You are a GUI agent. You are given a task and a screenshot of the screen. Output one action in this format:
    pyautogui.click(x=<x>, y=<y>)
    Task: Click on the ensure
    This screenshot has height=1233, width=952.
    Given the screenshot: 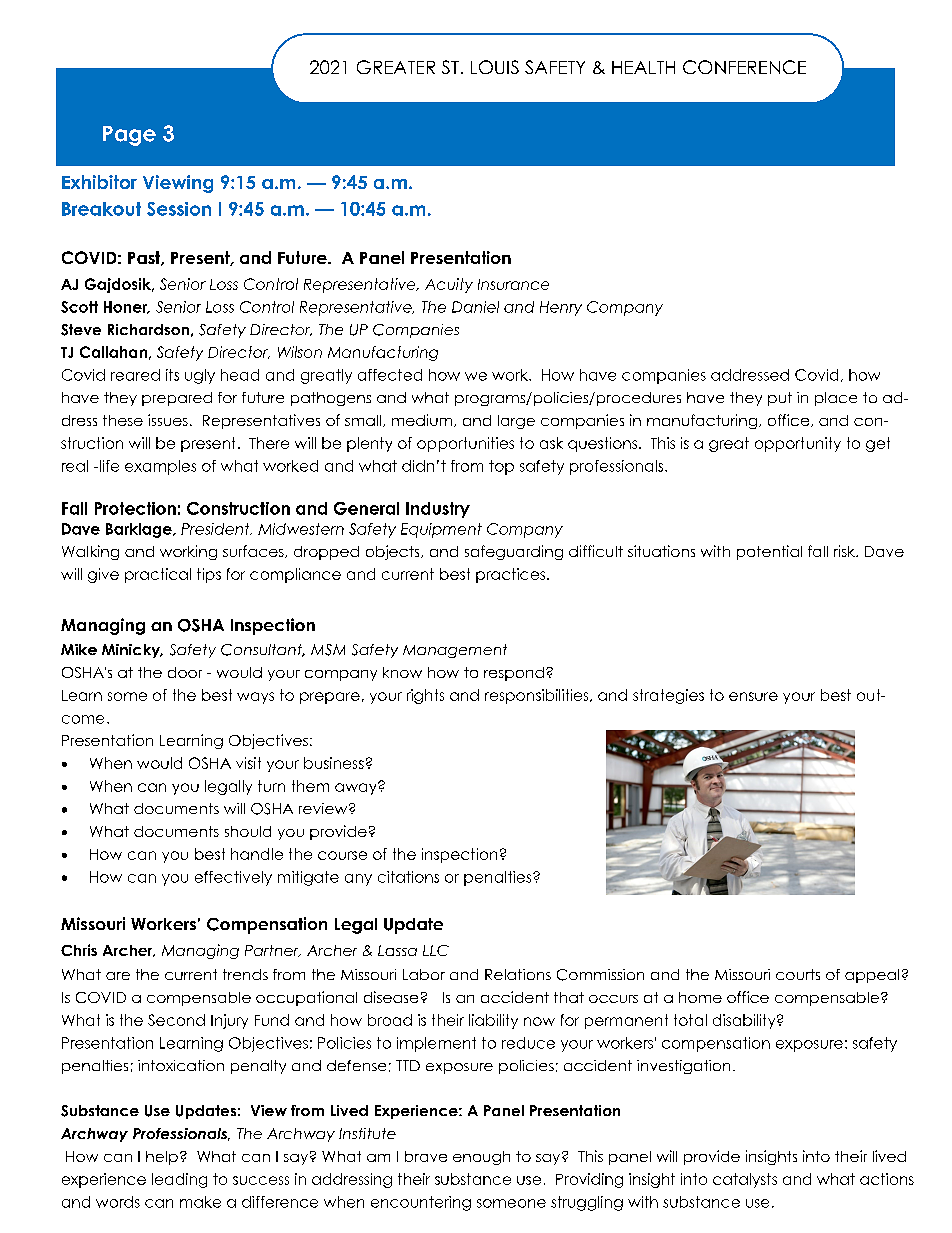 What is the action you would take?
    pyautogui.click(x=753, y=696)
